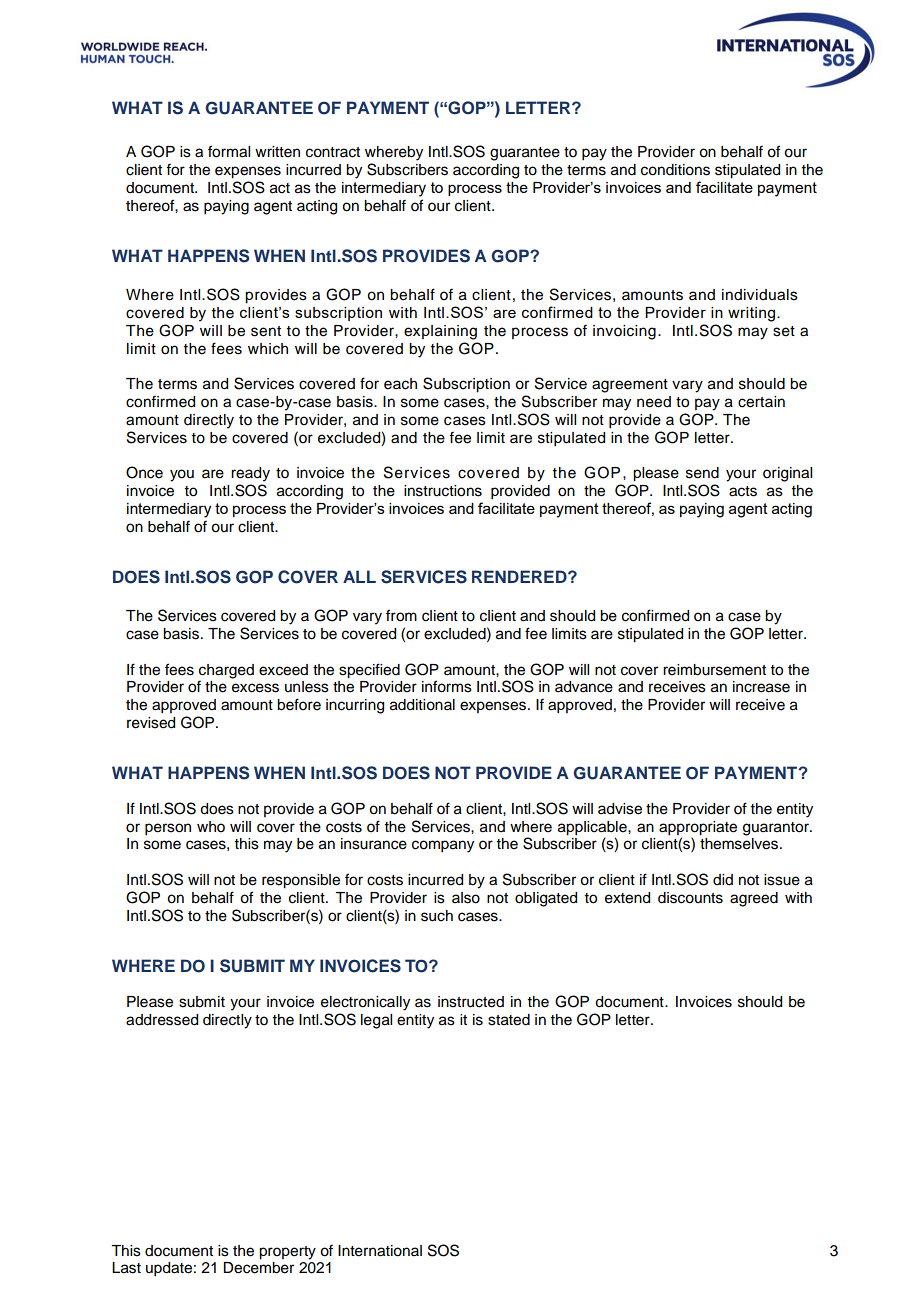 The height and width of the screenshot is (1308, 924). Describe the element at coordinates (698, 828) in the screenshot. I see `appropriate` at that location.
